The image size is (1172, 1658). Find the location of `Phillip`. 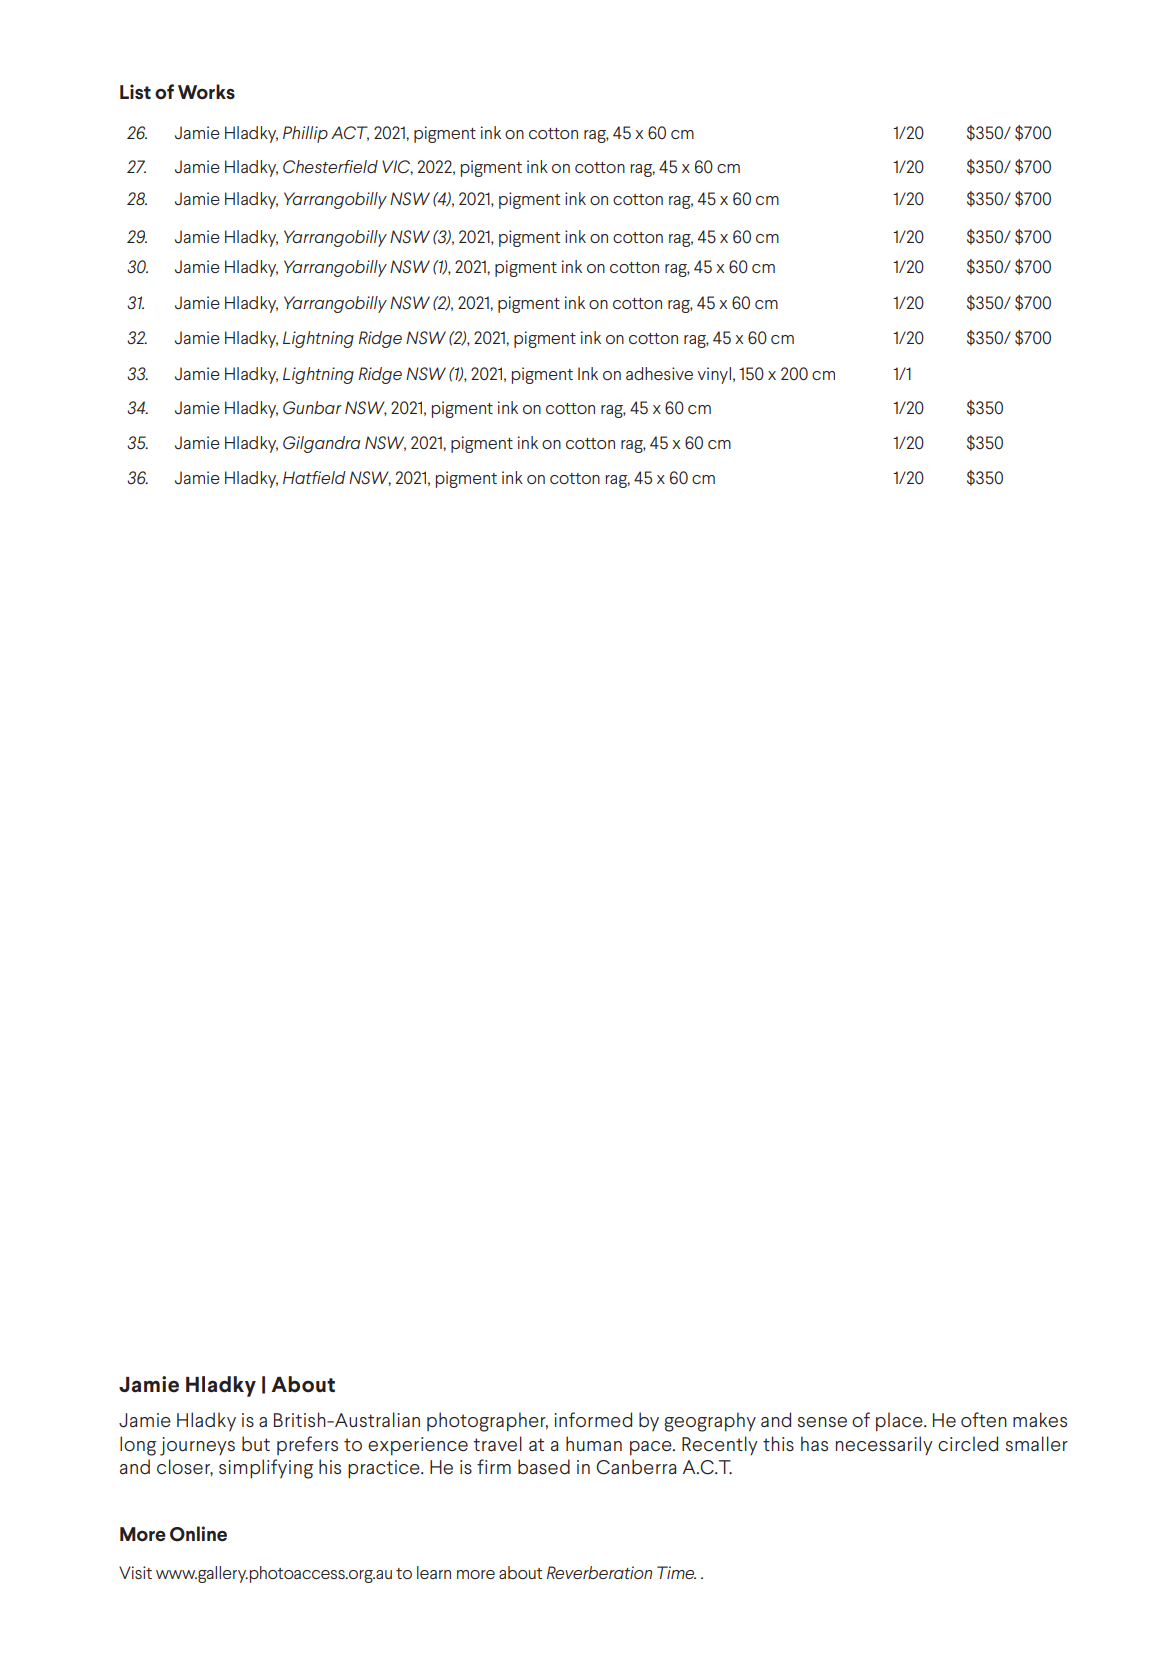

Phillip is located at coordinates (305, 134).
